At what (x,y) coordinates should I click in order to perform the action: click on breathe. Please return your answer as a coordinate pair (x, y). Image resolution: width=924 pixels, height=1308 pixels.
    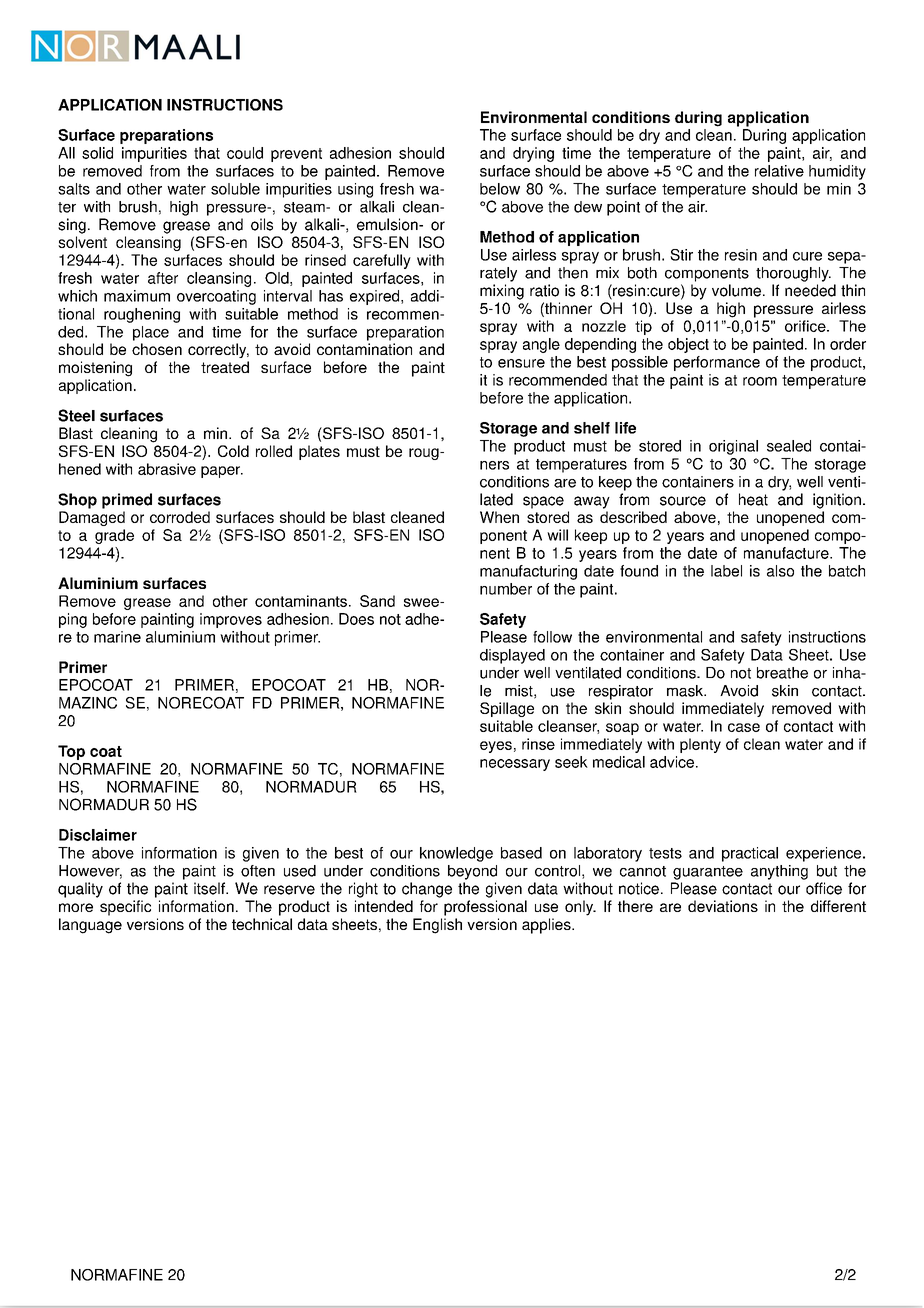
    Looking at the image, I should click on (782, 673).
